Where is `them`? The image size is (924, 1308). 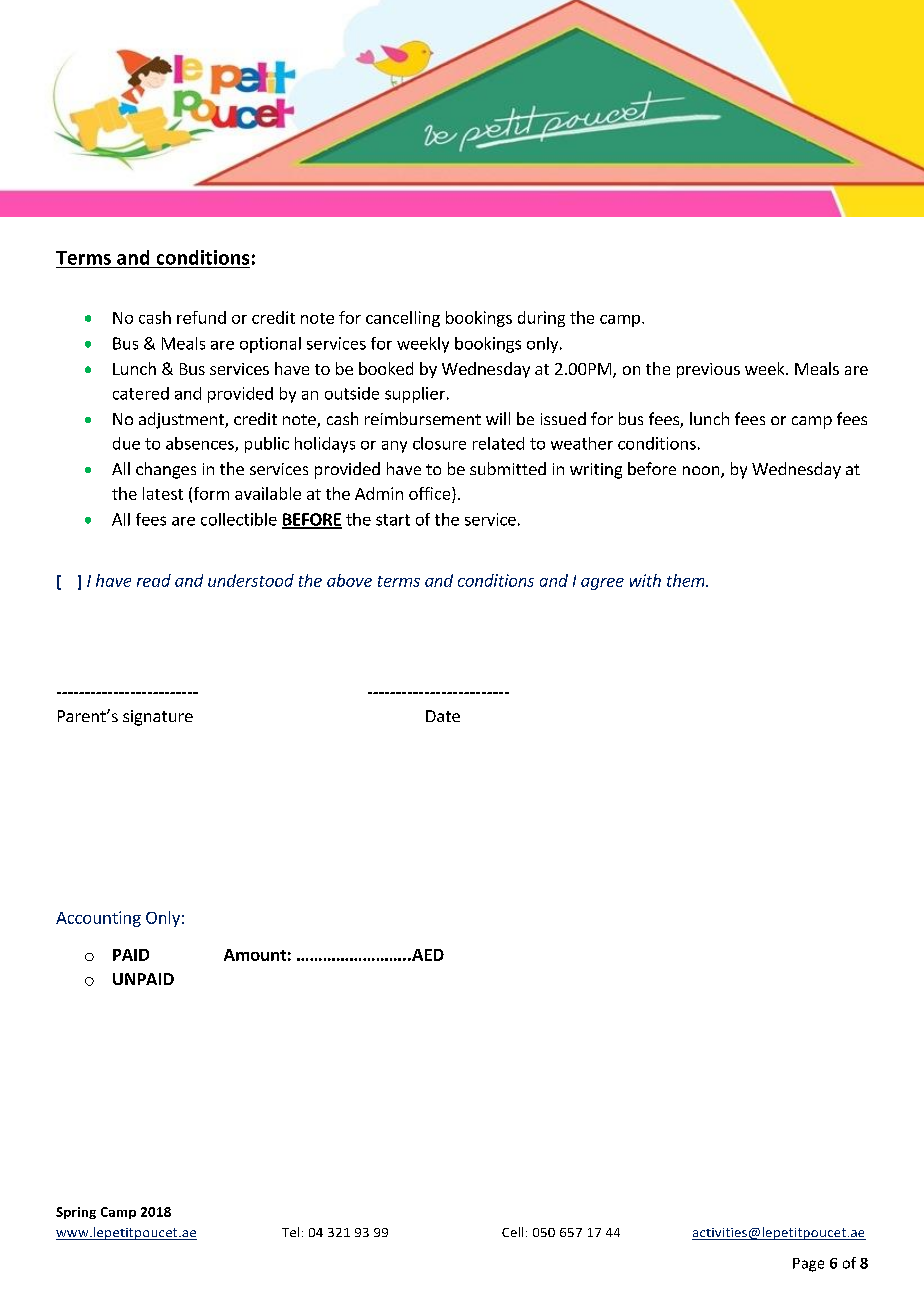
them is located at coordinates (687, 580).
